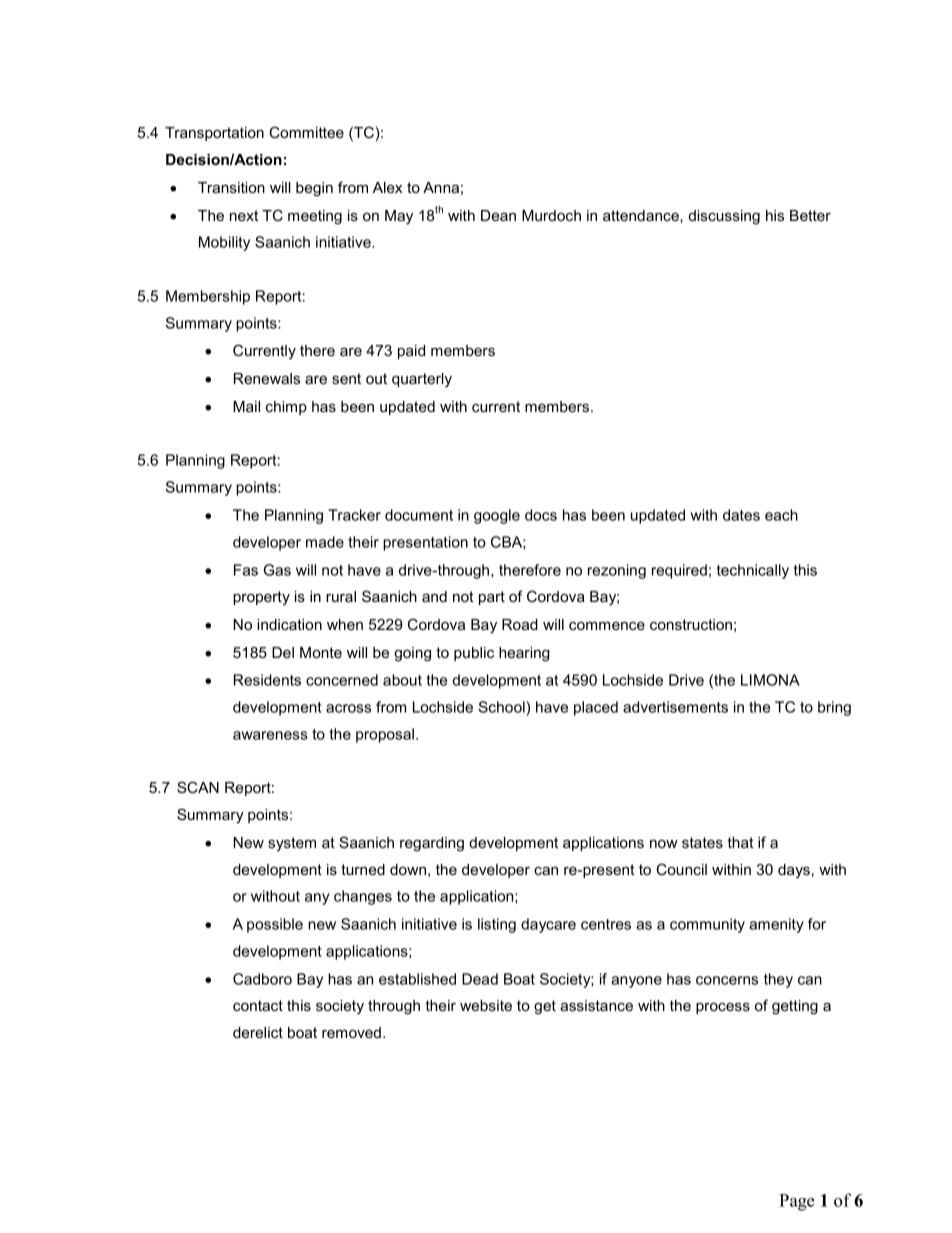 The image size is (952, 1233). What do you see at coordinates (524, 654) in the page?
I see `hearing` at bounding box center [524, 654].
